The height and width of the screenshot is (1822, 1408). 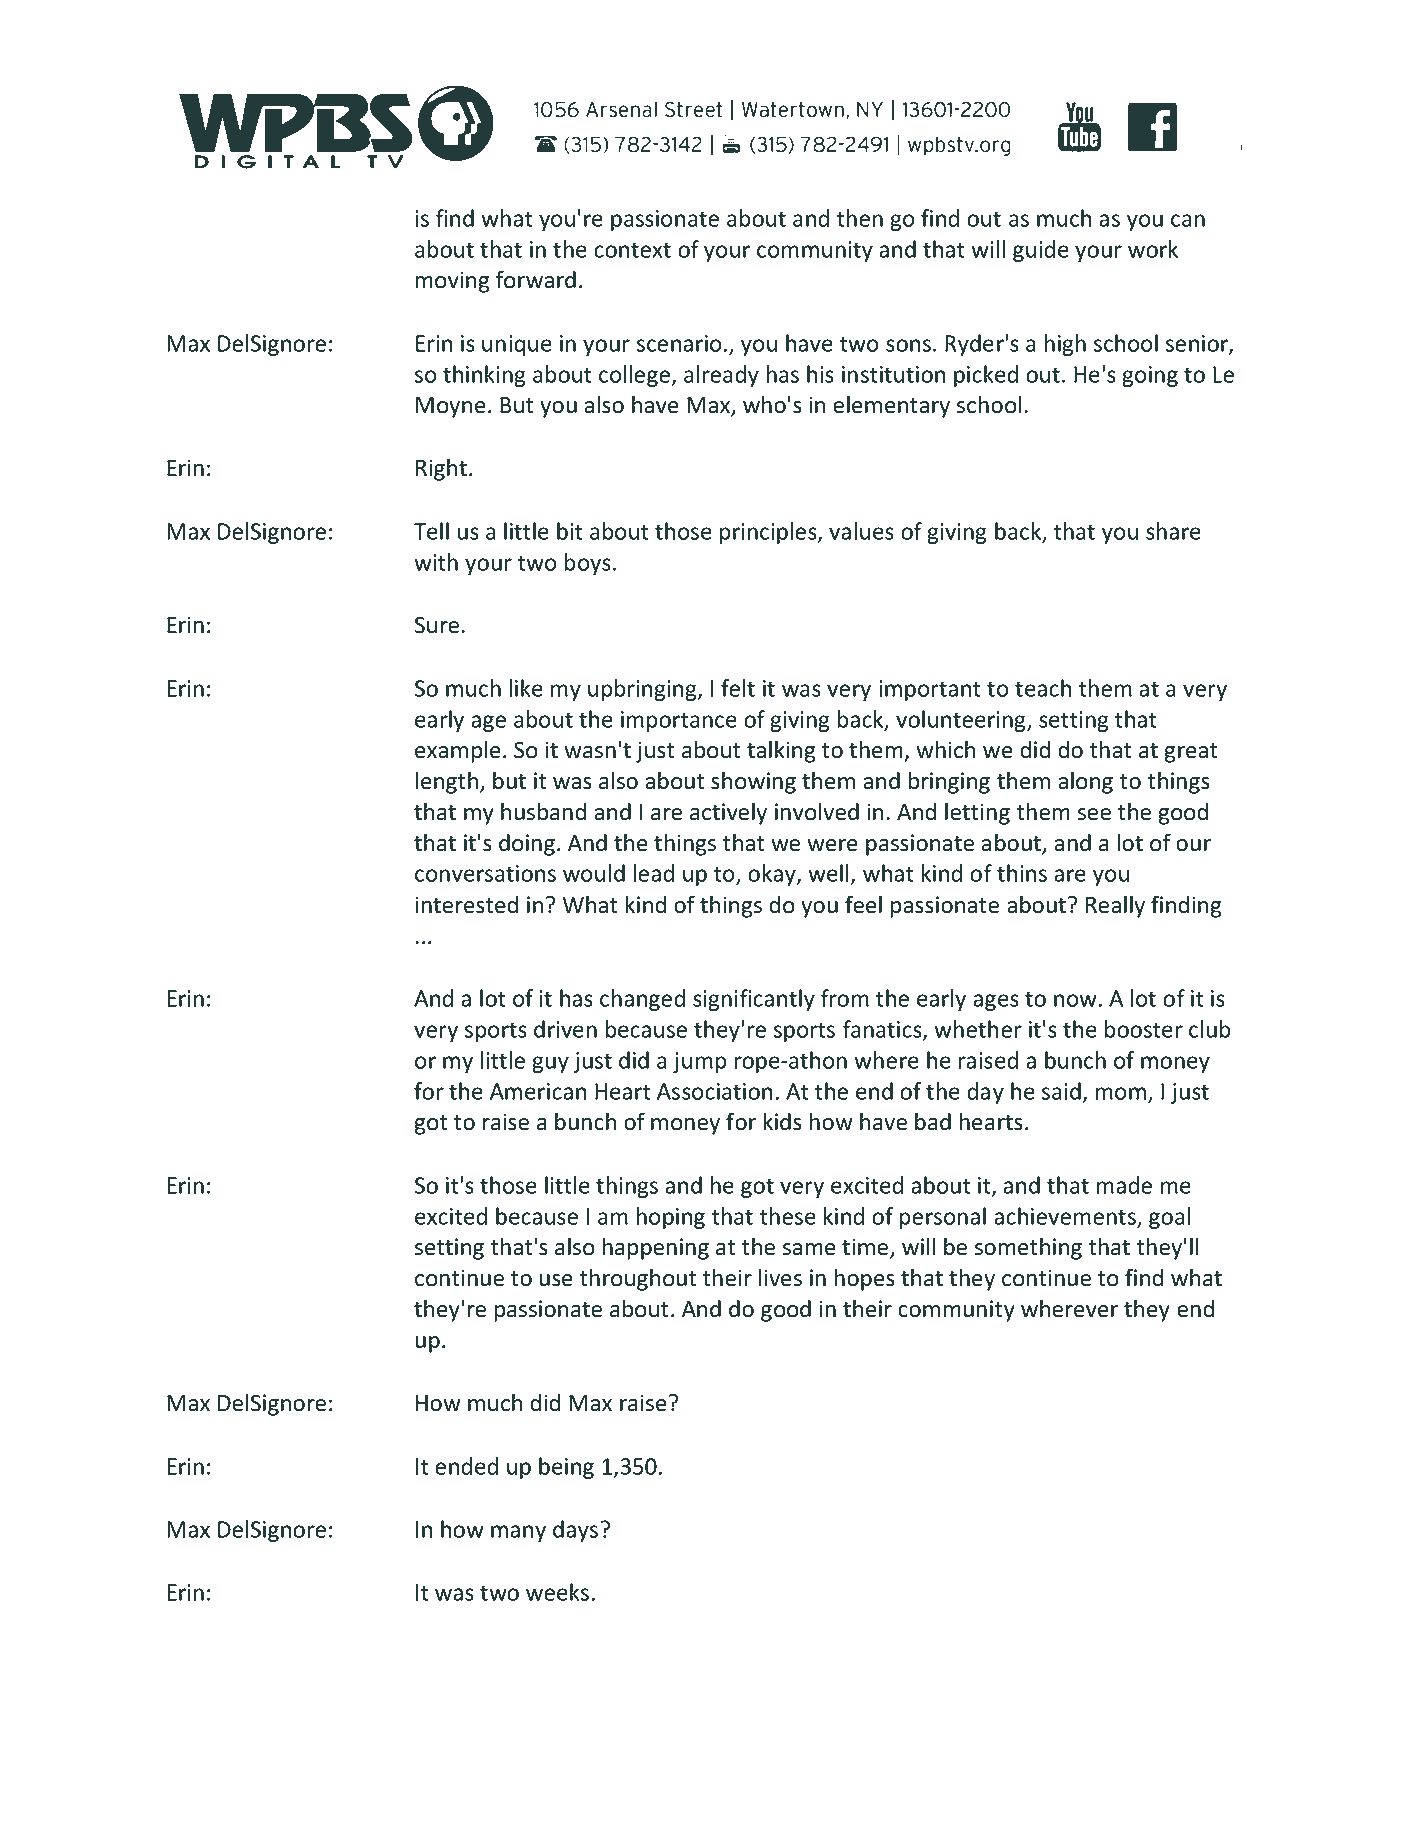 What do you see at coordinates (1124, 1185) in the screenshot?
I see `made` at bounding box center [1124, 1185].
